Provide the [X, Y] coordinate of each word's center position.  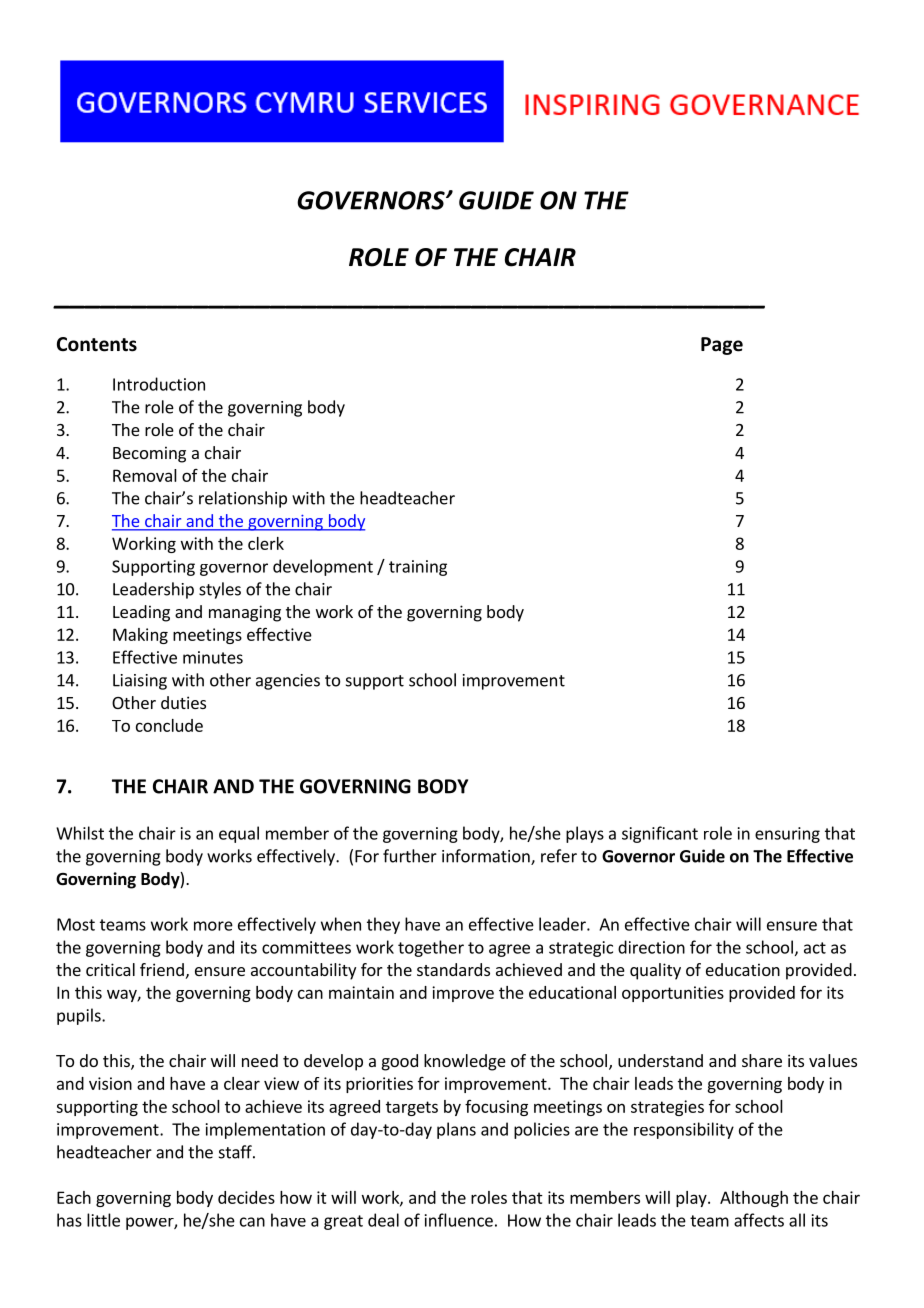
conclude [169, 725]
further [410, 856]
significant [660, 834]
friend [162, 969]
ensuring [787, 835]
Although [754, 1199]
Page [722, 346]
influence [459, 1220]
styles [220, 590]
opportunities [673, 994]
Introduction [159, 384]
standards [453, 969]
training [418, 568]
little [103, 1220]
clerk [266, 543]
